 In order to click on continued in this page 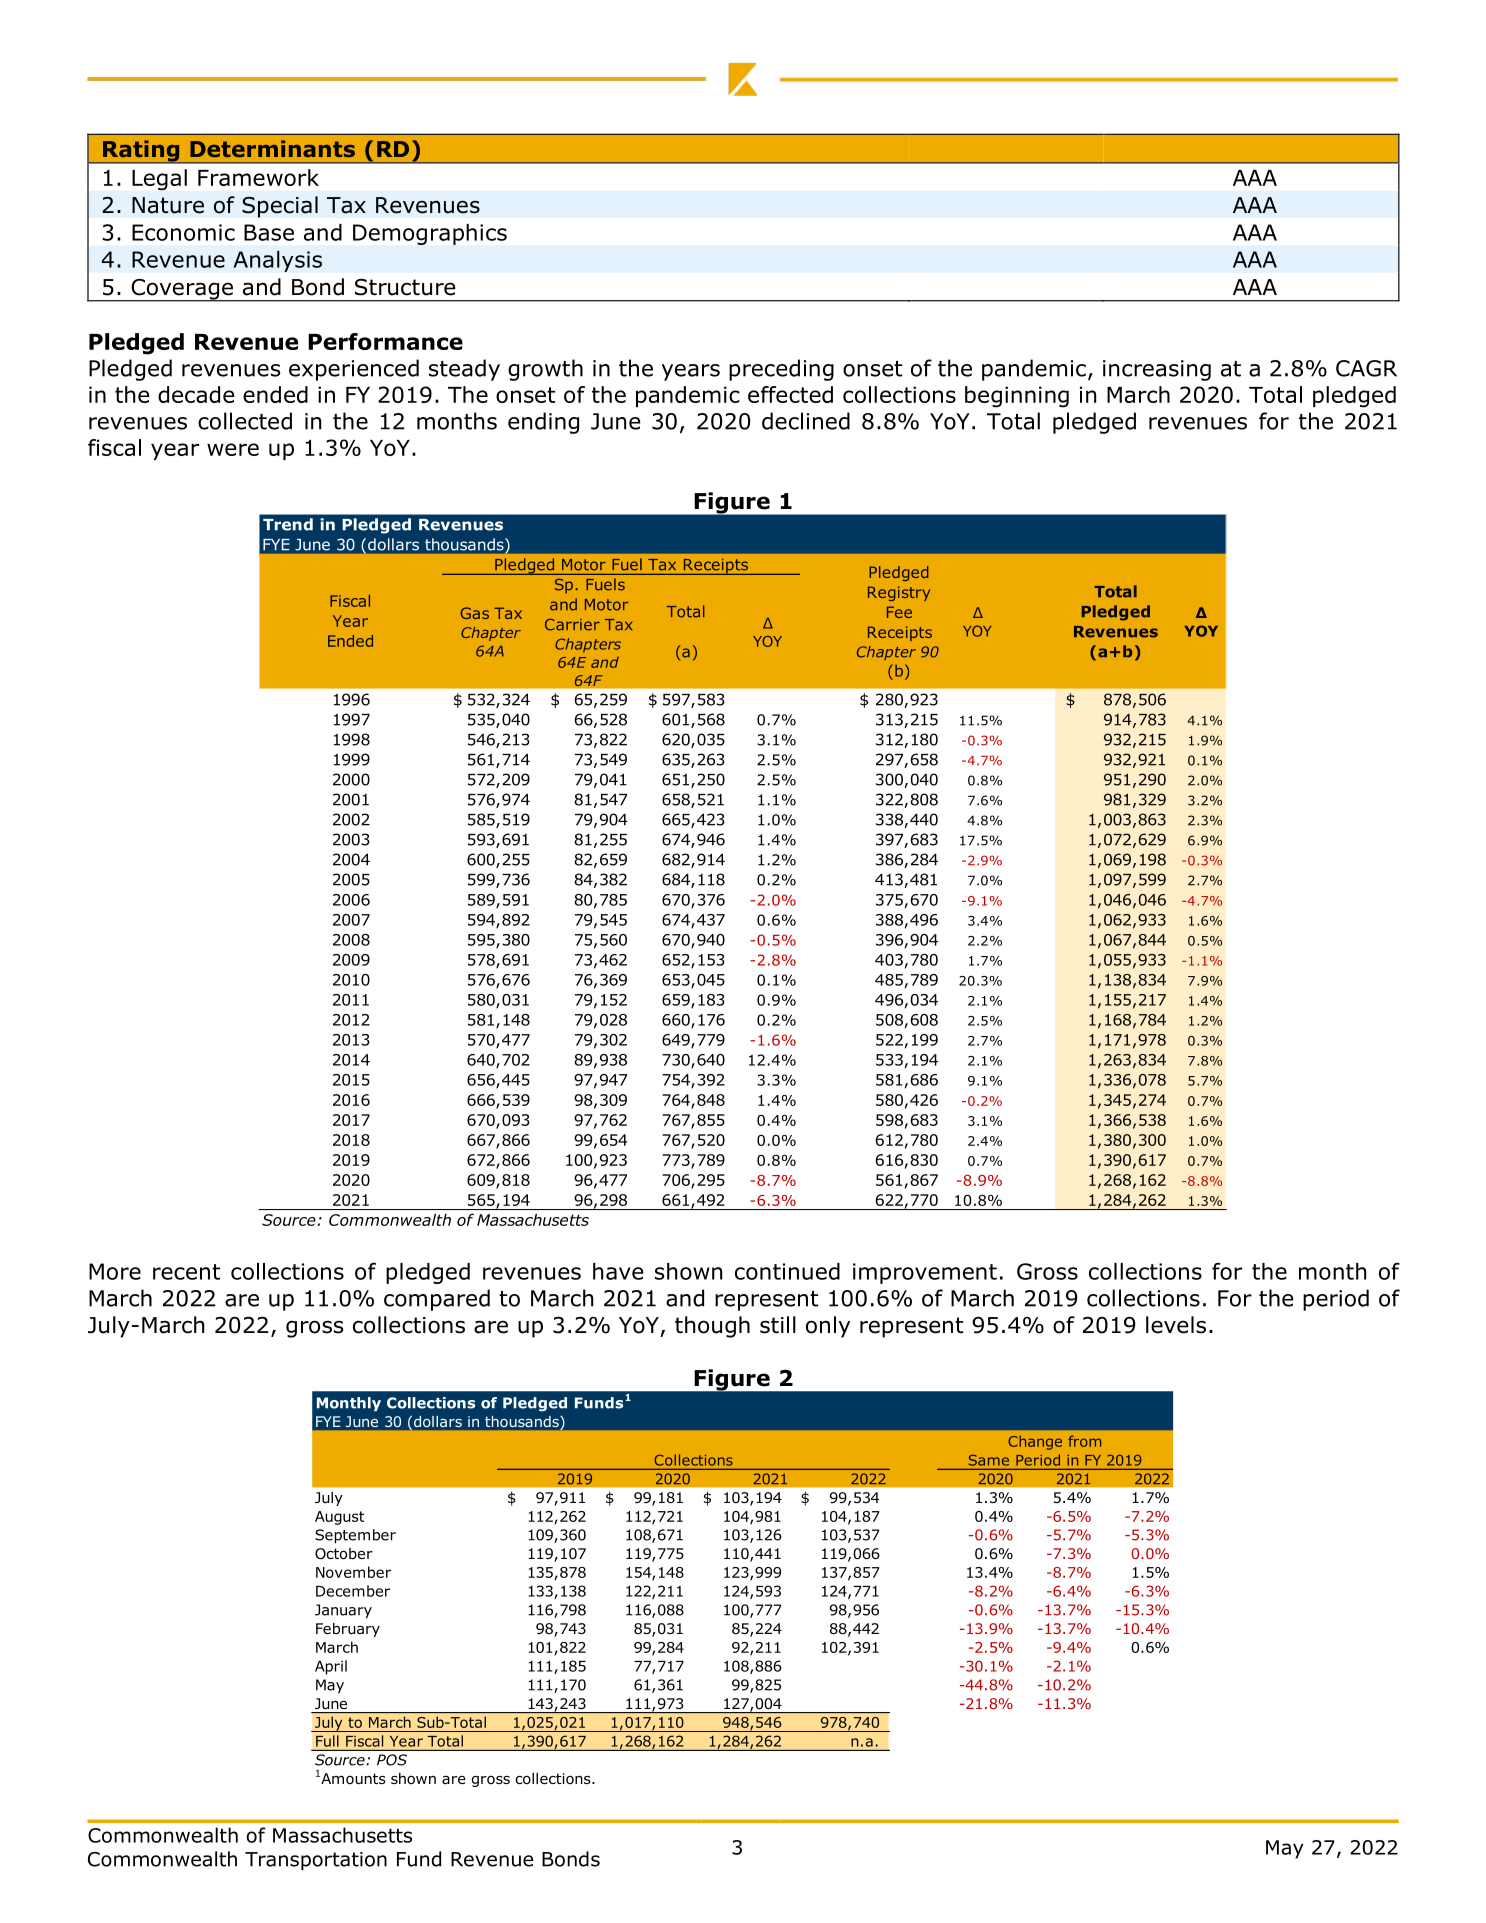, I will do `click(787, 1271)`.
